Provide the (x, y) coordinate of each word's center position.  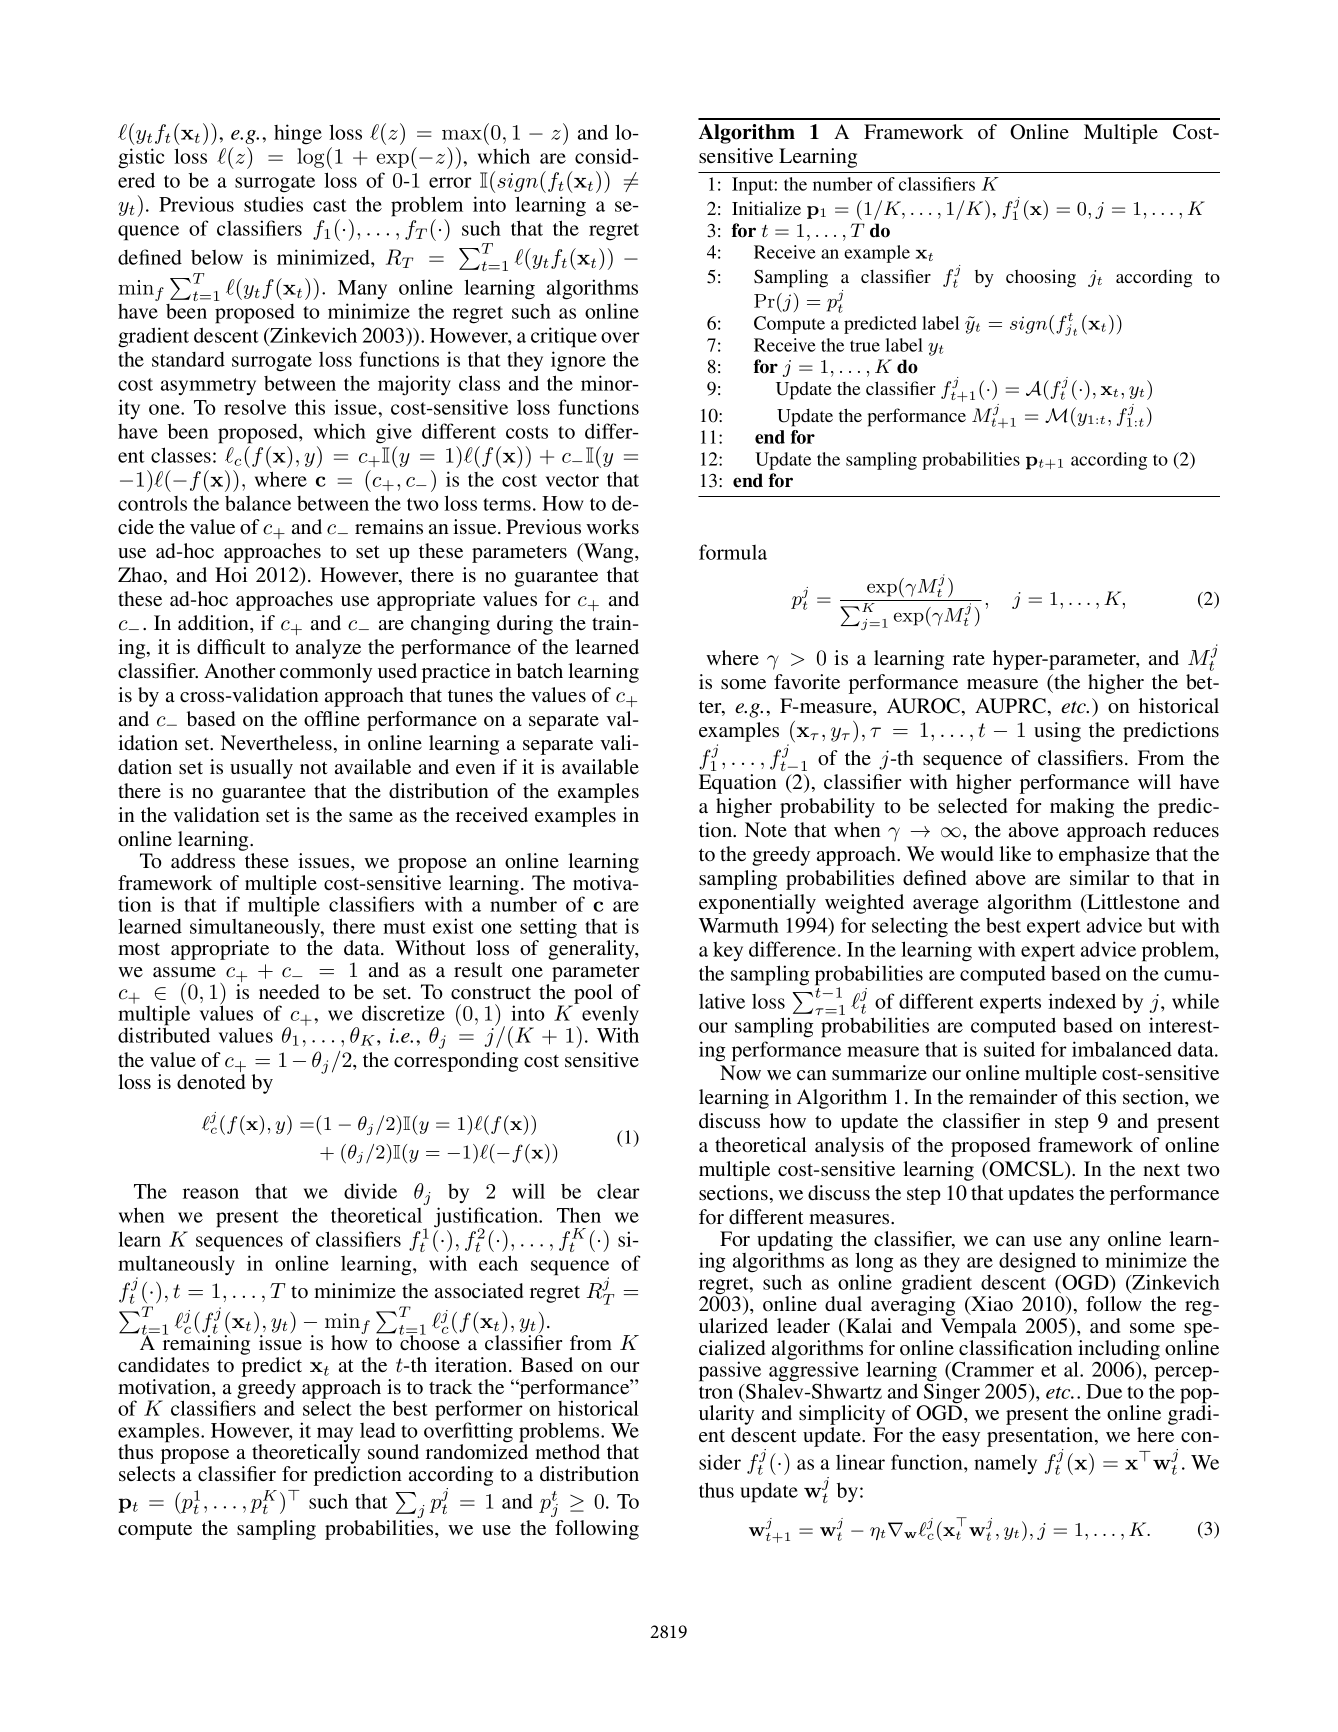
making (1082, 808)
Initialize (766, 208)
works (612, 526)
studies (273, 204)
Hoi (231, 575)
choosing (1041, 278)
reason (211, 1193)
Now (740, 1073)
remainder (1013, 1096)
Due (1104, 1391)
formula (733, 552)
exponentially (757, 904)
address (203, 861)
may (334, 1436)
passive (730, 1372)
